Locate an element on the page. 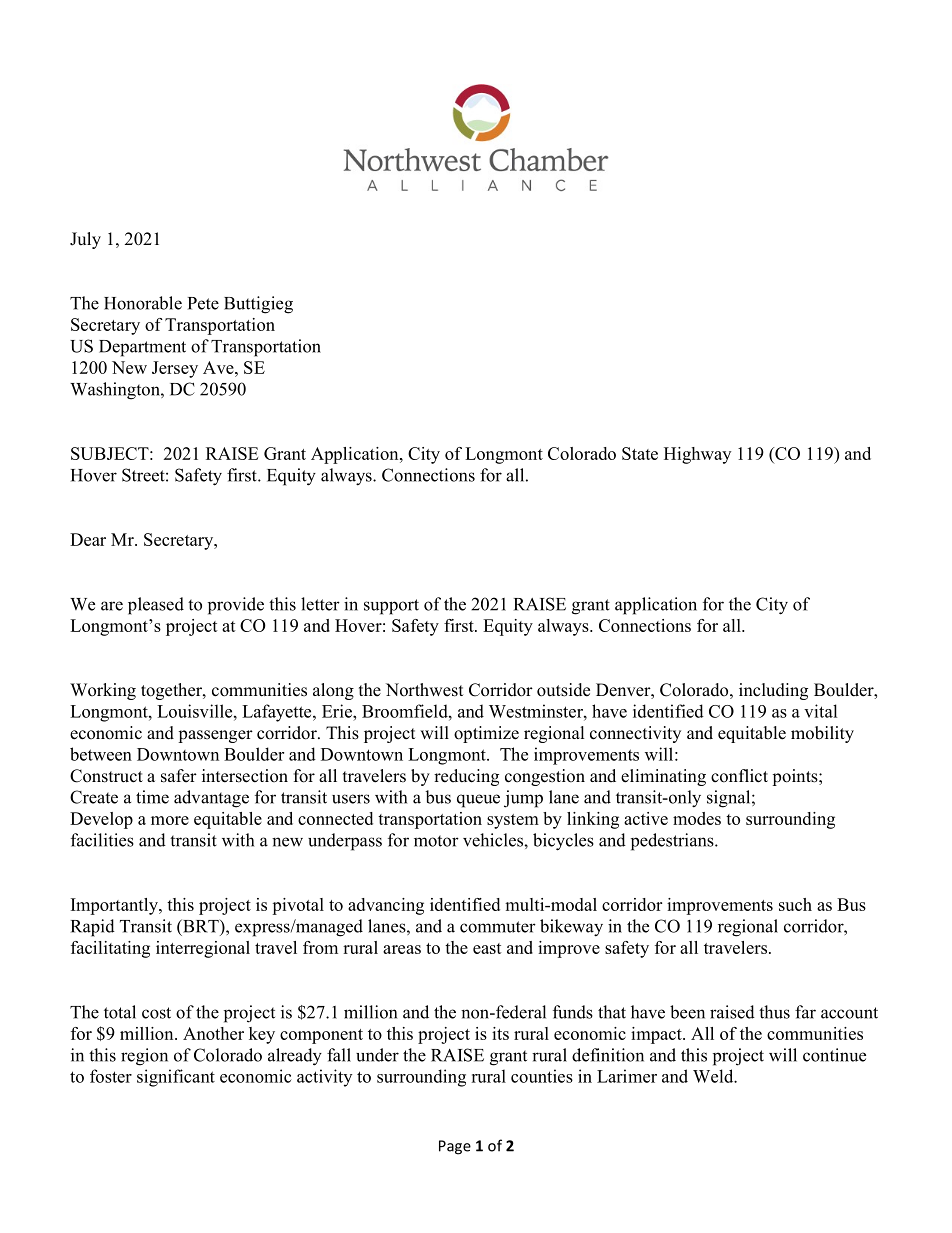  Pete is located at coordinates (203, 303).
